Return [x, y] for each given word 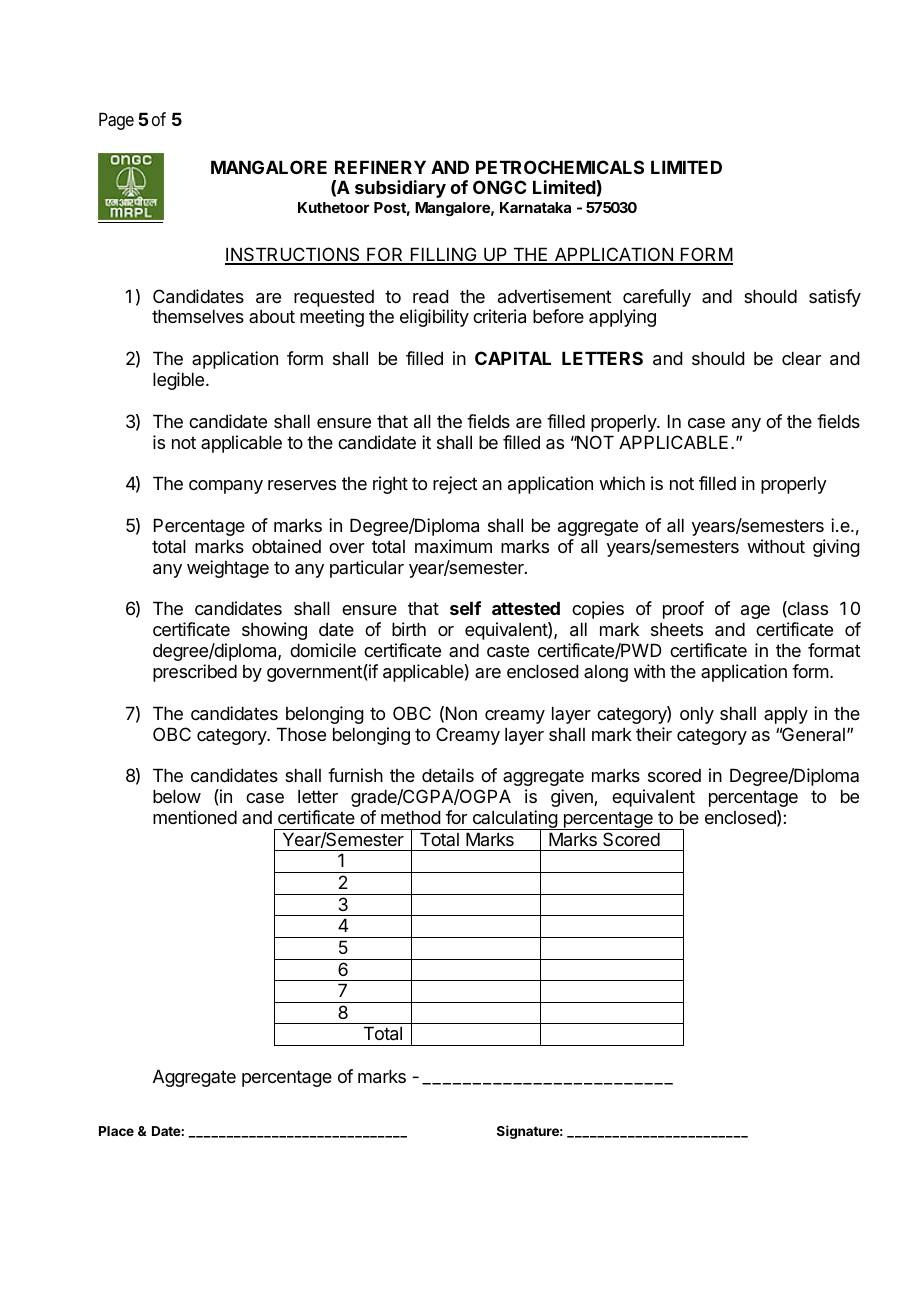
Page [116, 121]
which [622, 483]
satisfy [835, 298]
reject [455, 485]
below [177, 796]
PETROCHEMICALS [560, 167]
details [448, 775]
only [697, 715]
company [226, 487]
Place [116, 1131]
